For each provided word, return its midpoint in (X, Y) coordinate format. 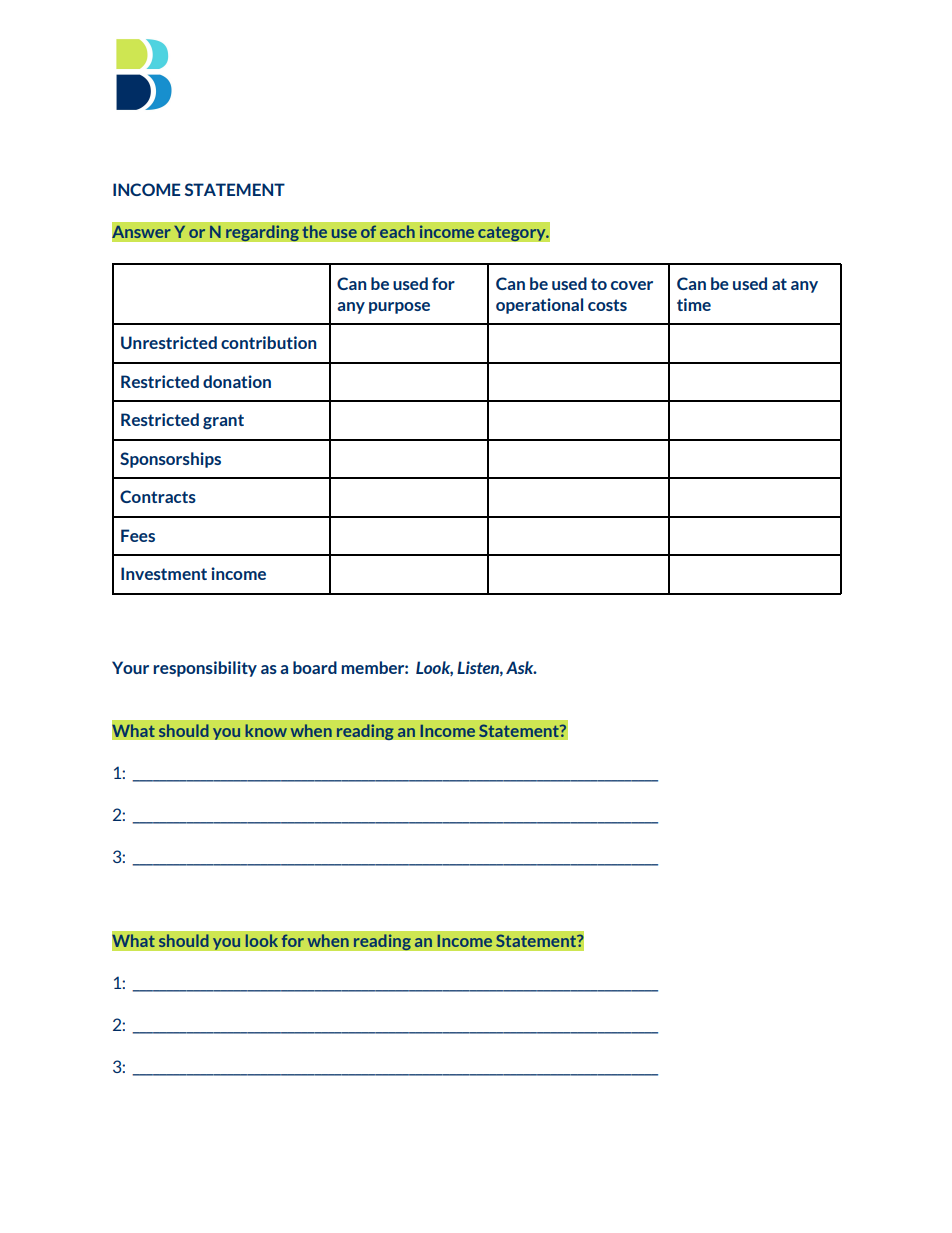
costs (607, 305)
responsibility (205, 669)
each (397, 232)
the (315, 232)
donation (237, 381)
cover (632, 285)
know (266, 730)
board (315, 667)
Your (130, 667)
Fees (138, 535)
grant (223, 421)
